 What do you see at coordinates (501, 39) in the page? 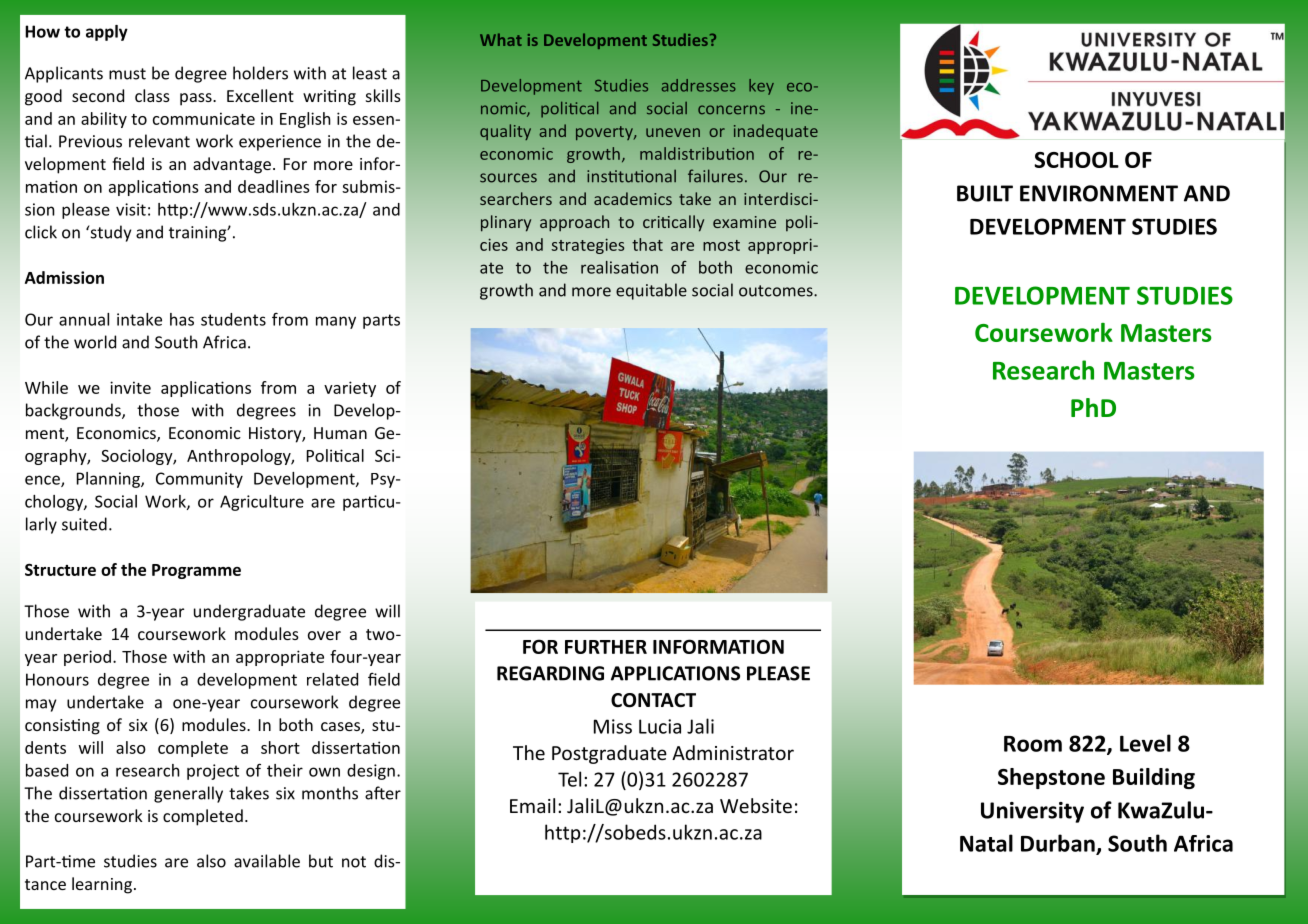
I see `What` at bounding box center [501, 39].
